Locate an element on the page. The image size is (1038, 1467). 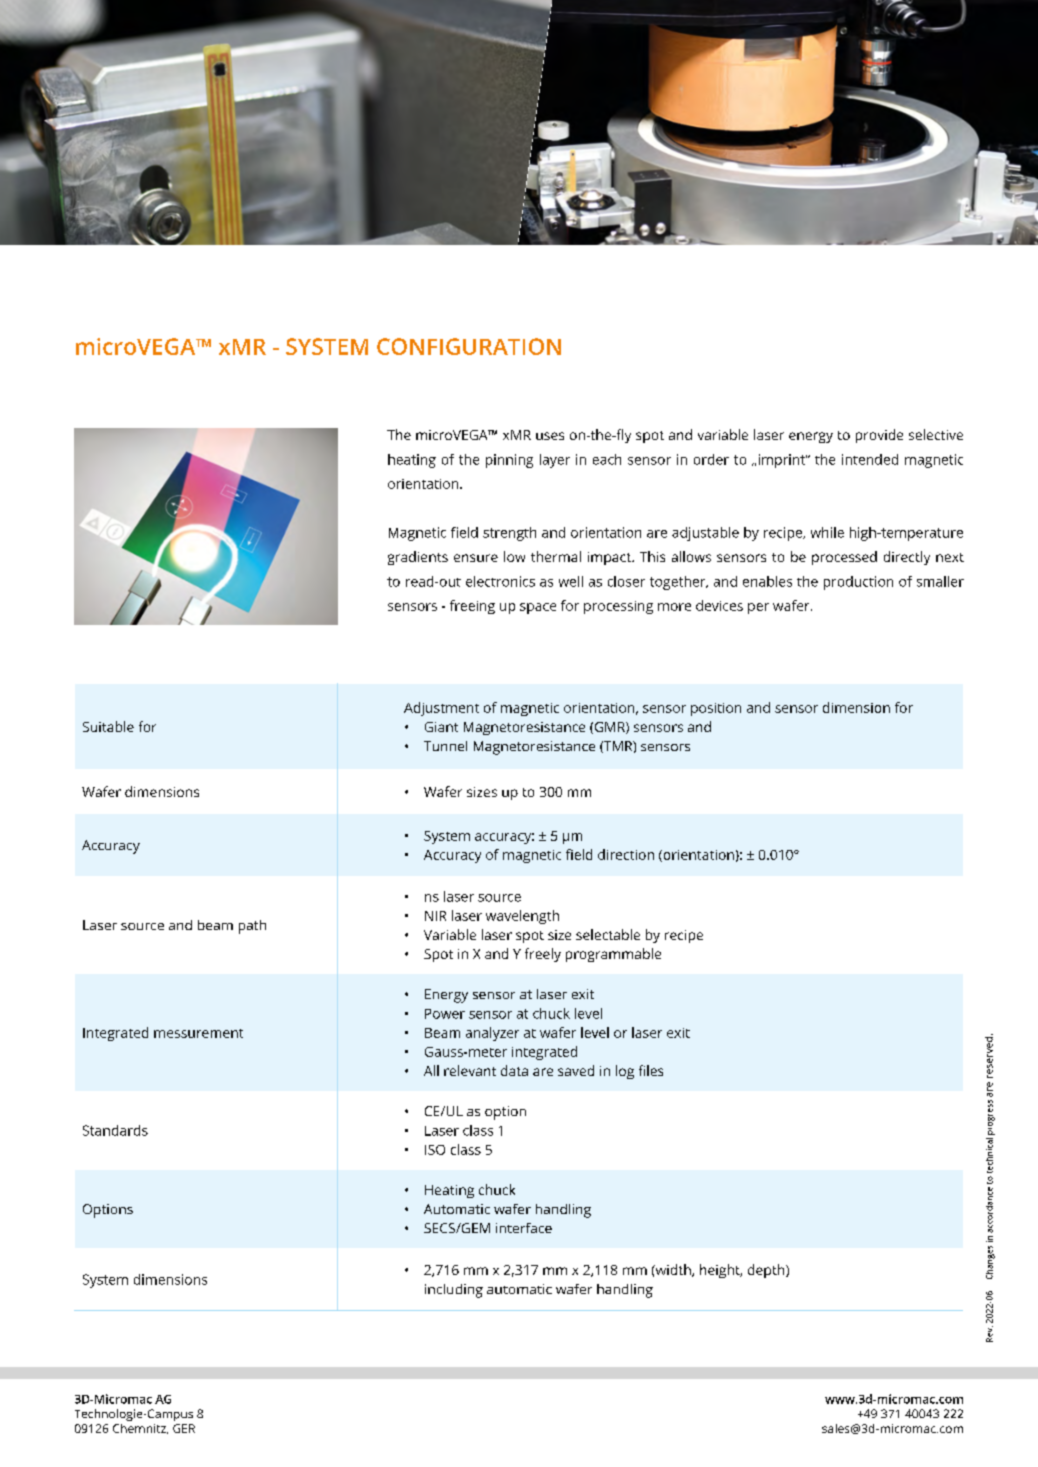
direction is located at coordinates (626, 854).
